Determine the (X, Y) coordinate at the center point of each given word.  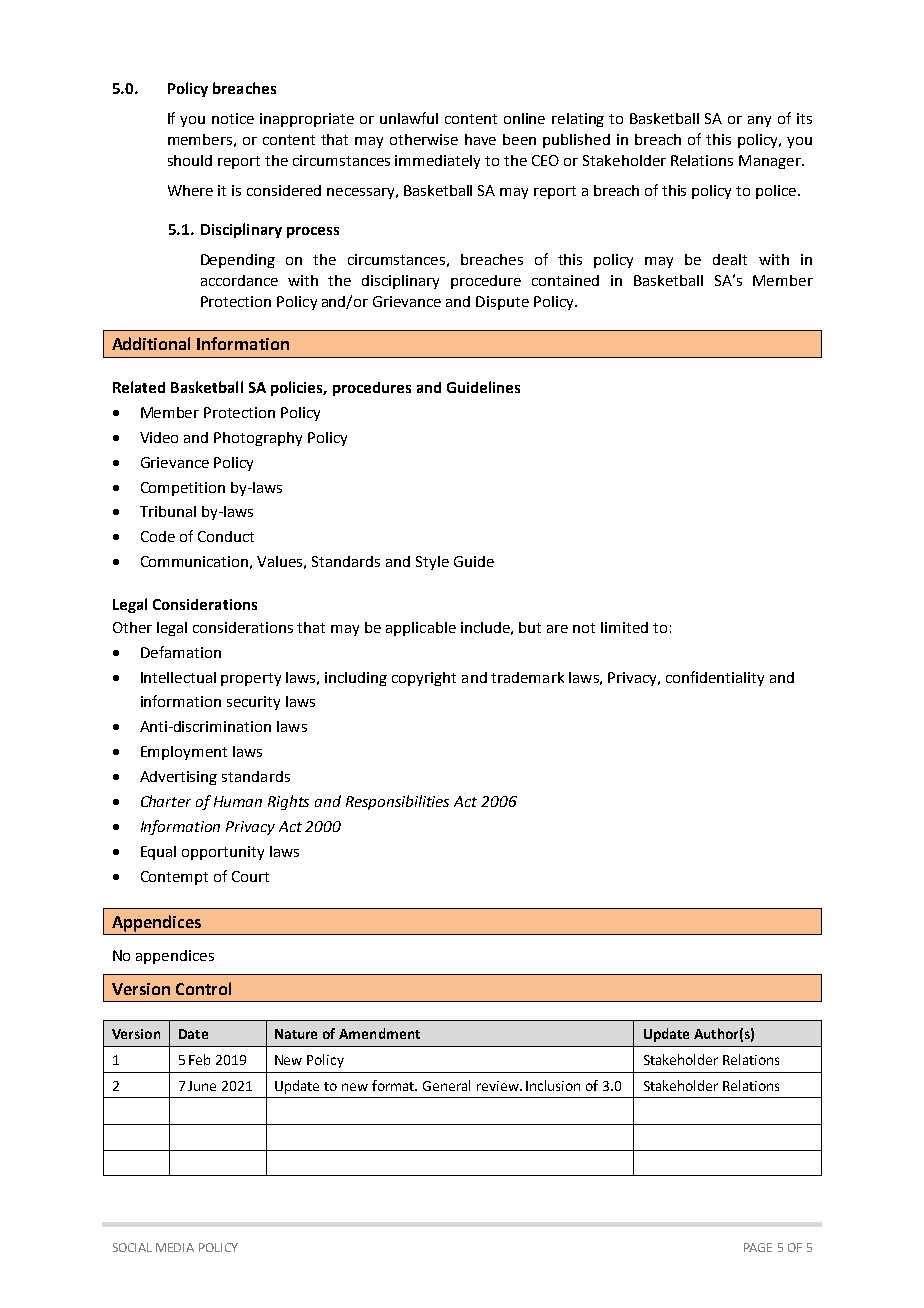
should (190, 160)
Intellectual (178, 677)
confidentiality (715, 678)
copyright (424, 679)
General (446, 1085)
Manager (771, 162)
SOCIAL (132, 1247)
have (480, 139)
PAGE (758, 1247)
